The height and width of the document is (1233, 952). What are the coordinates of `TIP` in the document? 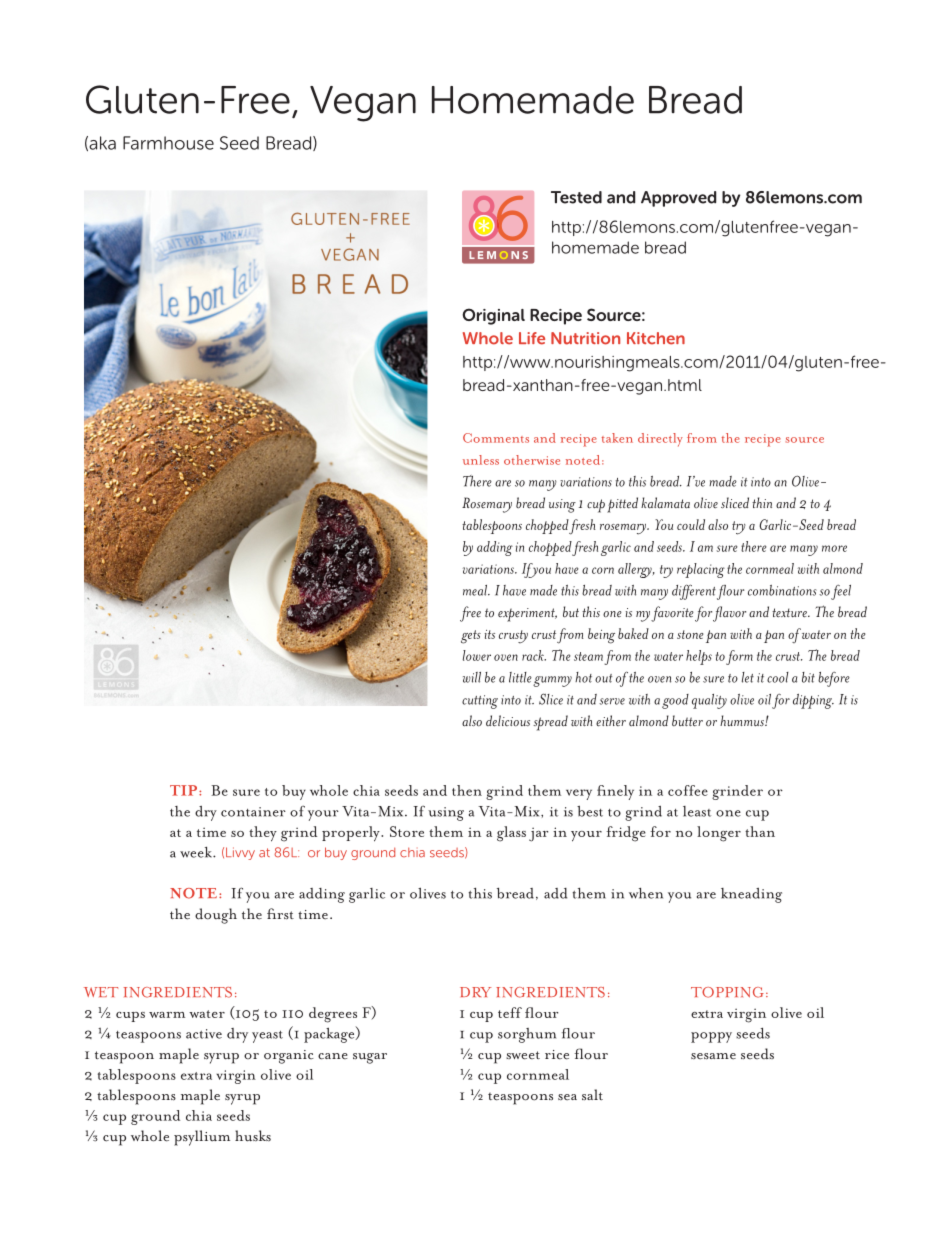 It's located at (185, 790).
